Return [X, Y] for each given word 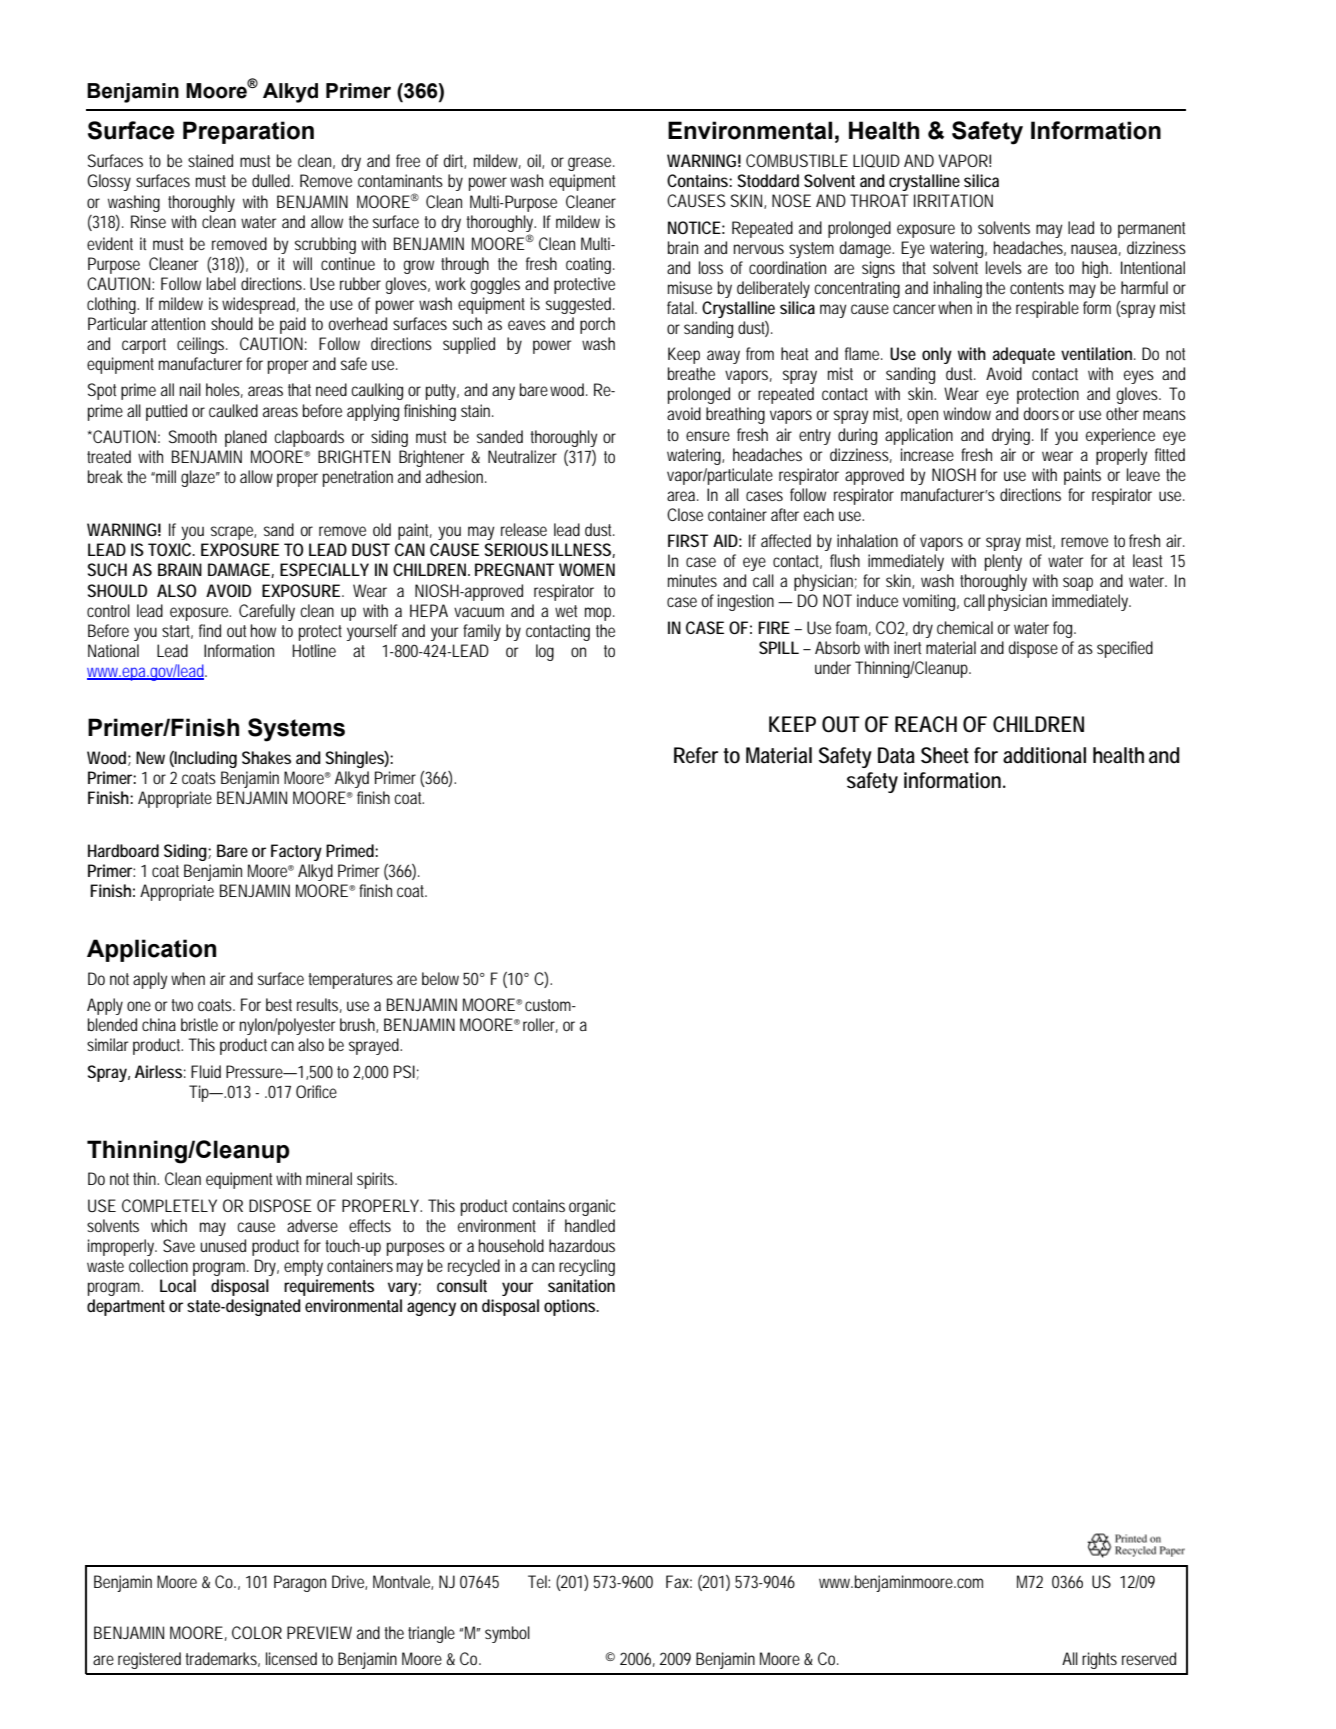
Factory [296, 852]
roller [540, 1025]
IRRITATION [953, 200]
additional [1044, 755]
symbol [507, 1634]
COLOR [257, 1632]
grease [591, 164]
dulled [272, 180]
